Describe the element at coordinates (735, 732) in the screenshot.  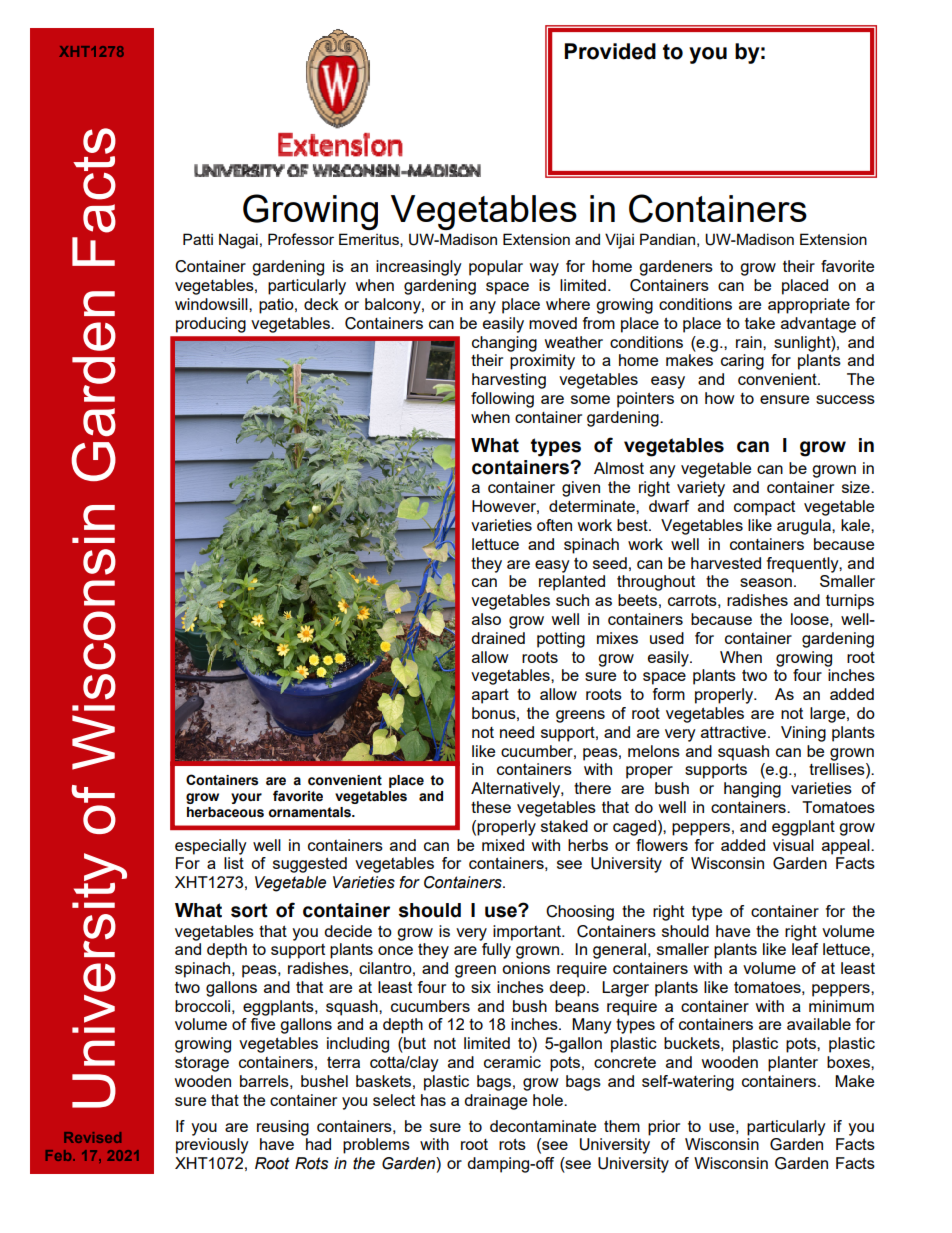
I see `attractive` at that location.
